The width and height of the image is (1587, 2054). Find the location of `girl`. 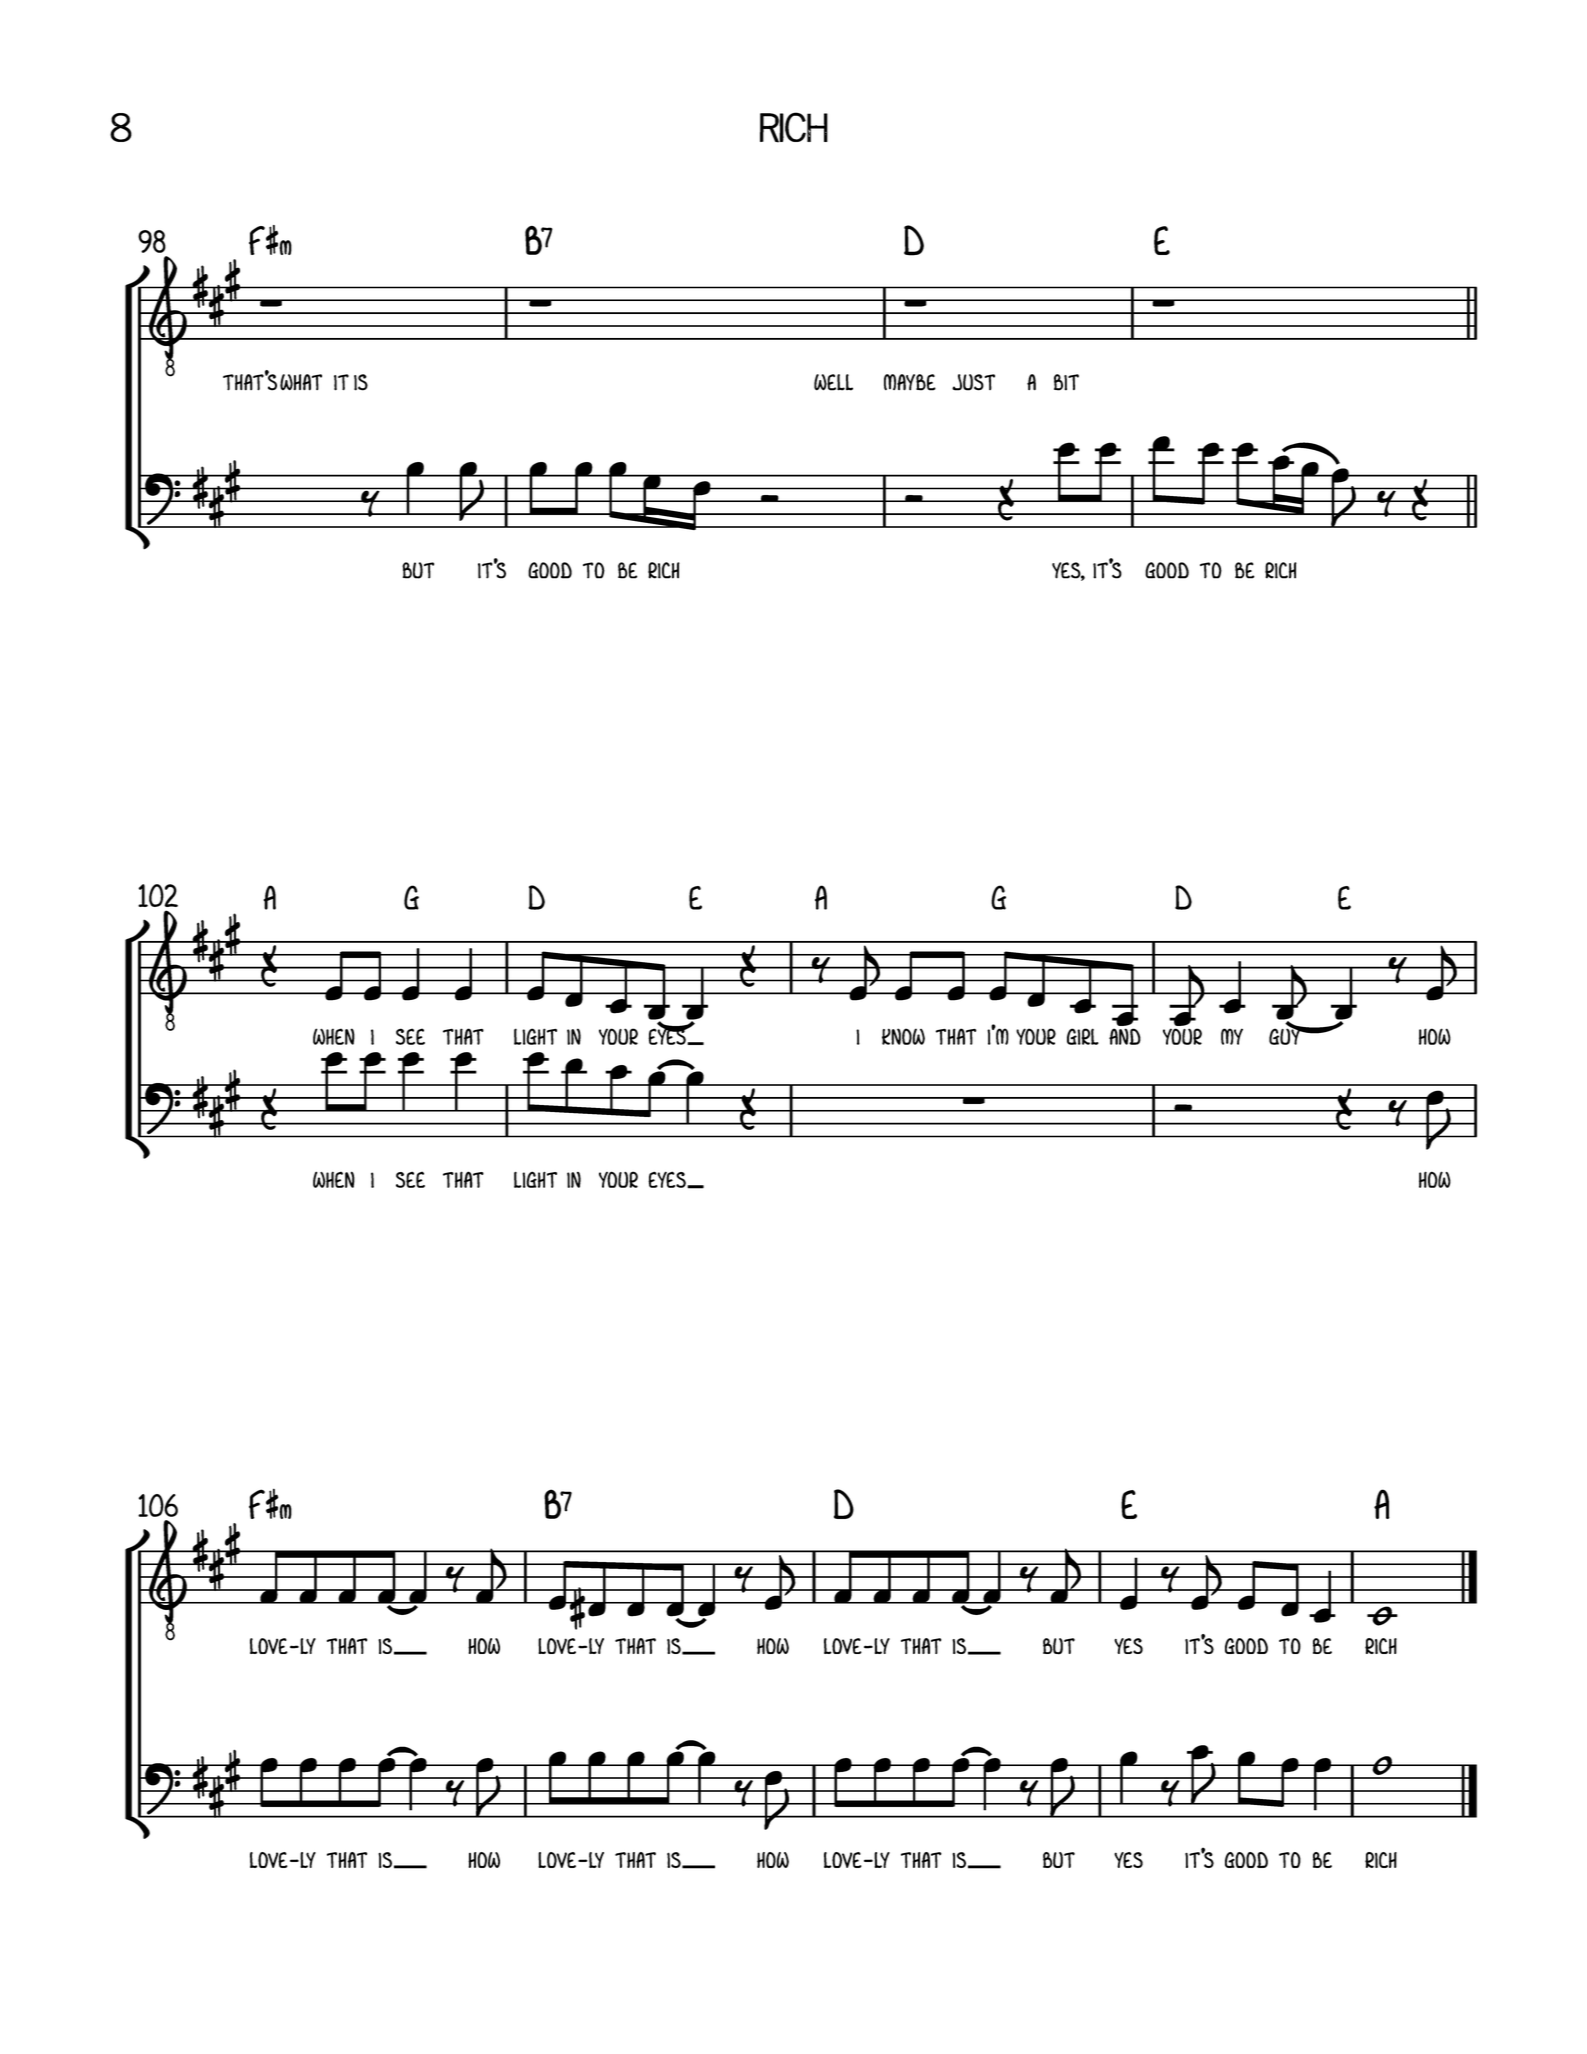

girl is located at coordinates (1083, 1036).
